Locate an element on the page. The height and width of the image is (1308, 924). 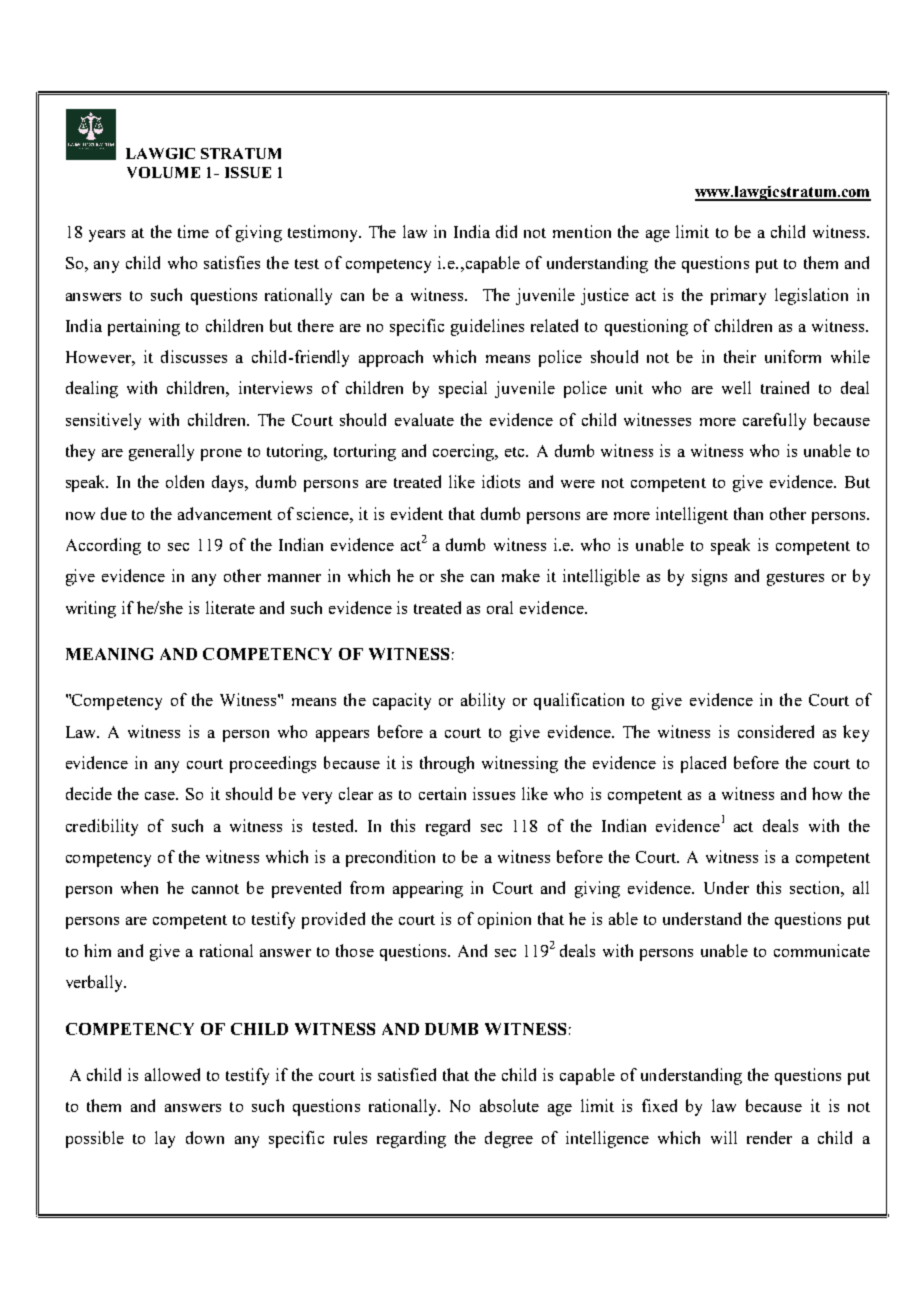
down is located at coordinates (205, 1137).
